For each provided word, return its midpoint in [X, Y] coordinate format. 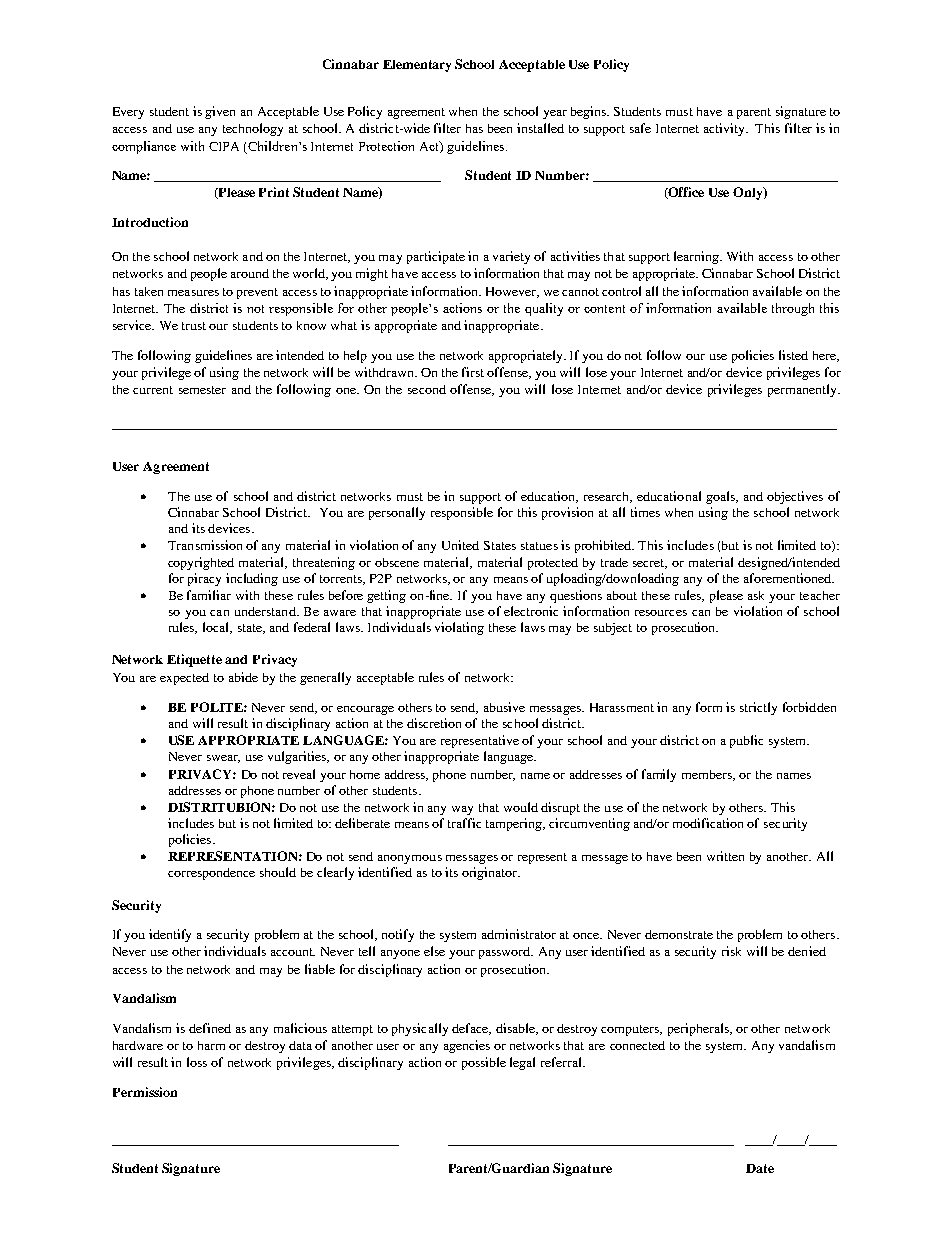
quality [544, 309]
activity [725, 129]
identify [170, 935]
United [460, 545]
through [793, 309]
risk [731, 951]
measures [193, 293]
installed [540, 128]
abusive [504, 707]
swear [223, 759]
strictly [758, 708]
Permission [145, 1092]
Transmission [205, 545]
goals [721, 497]
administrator [519, 934]
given [220, 112]
